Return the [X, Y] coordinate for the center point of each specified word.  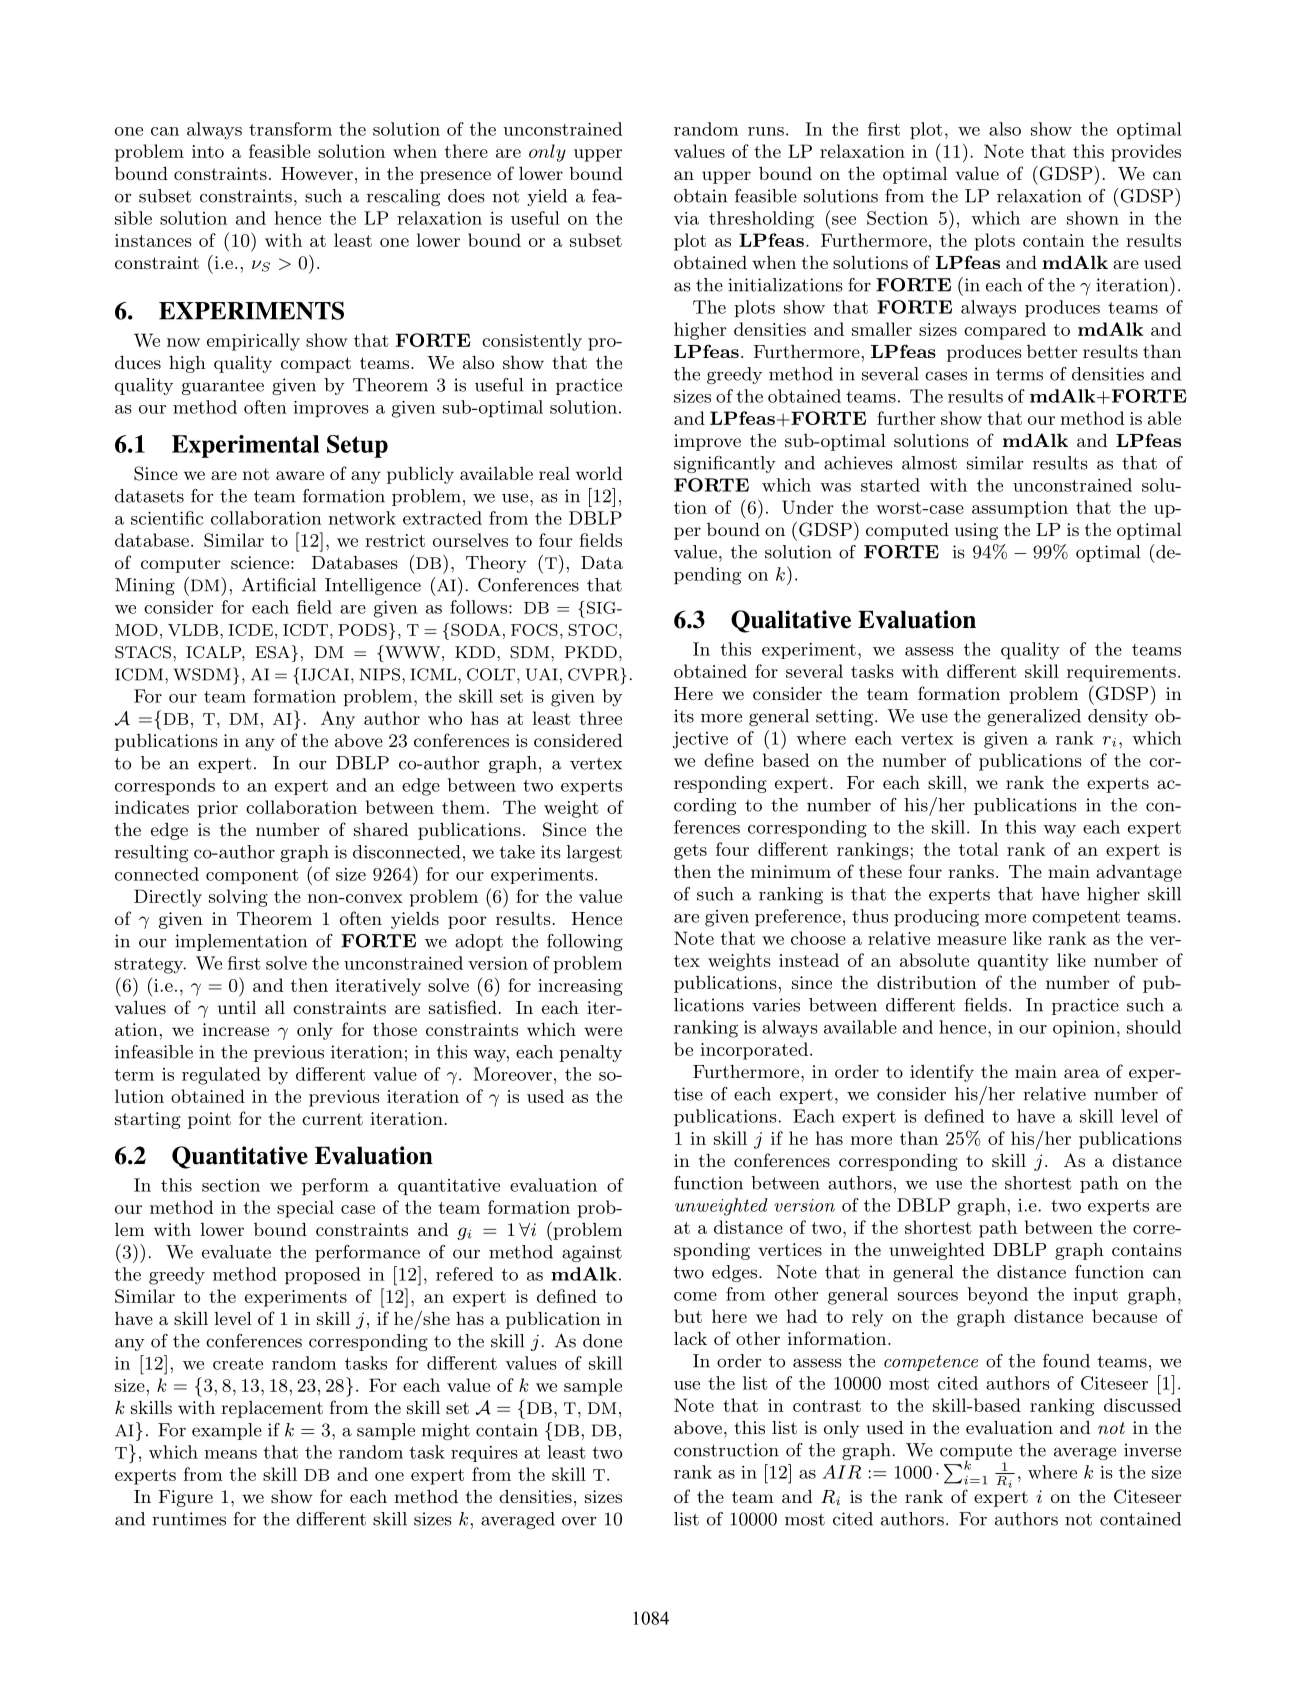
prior [217, 809]
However [317, 173]
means [230, 1454]
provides [1146, 153]
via [686, 218]
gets [690, 852]
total [978, 849]
